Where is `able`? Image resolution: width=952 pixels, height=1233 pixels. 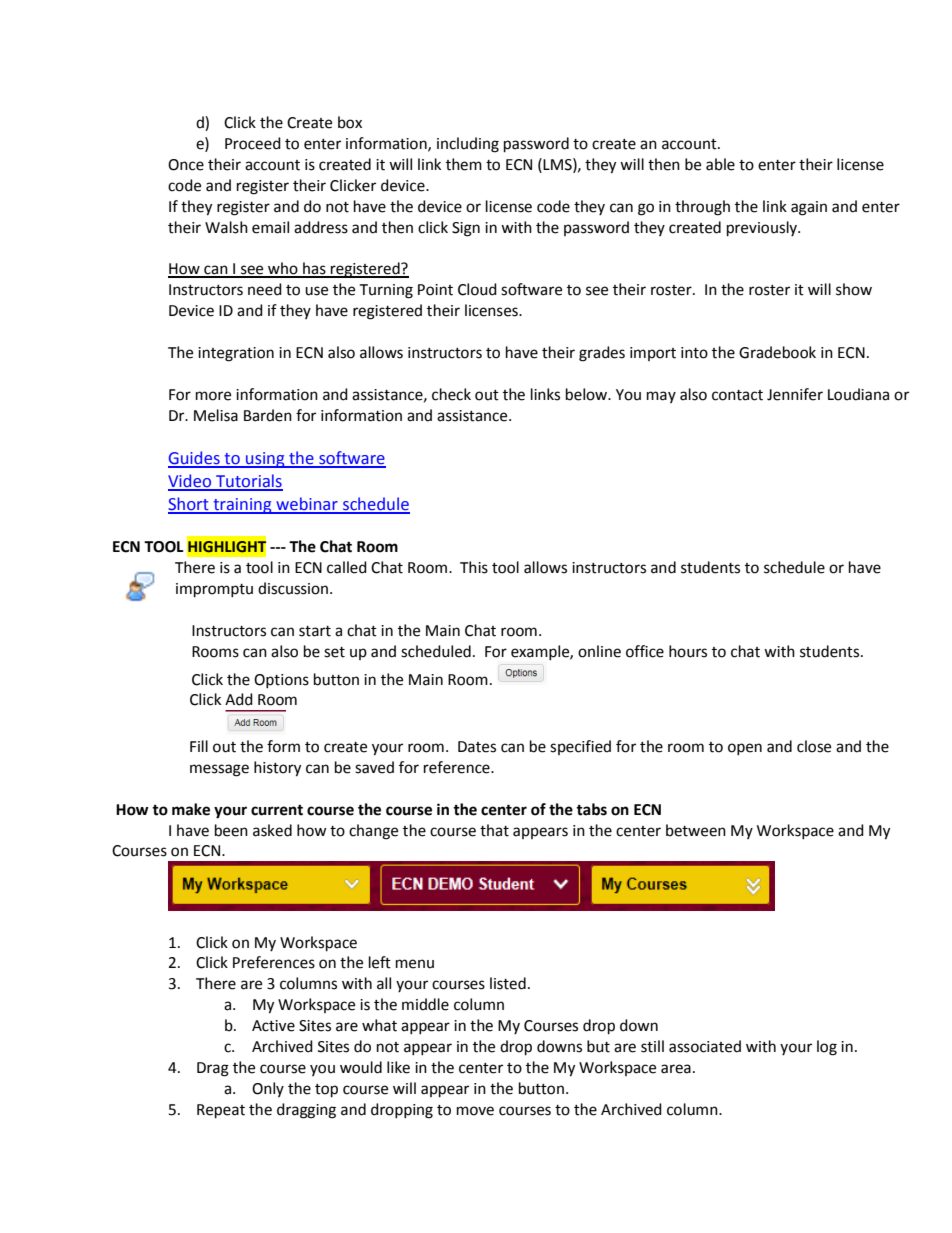 able is located at coordinates (720, 164).
